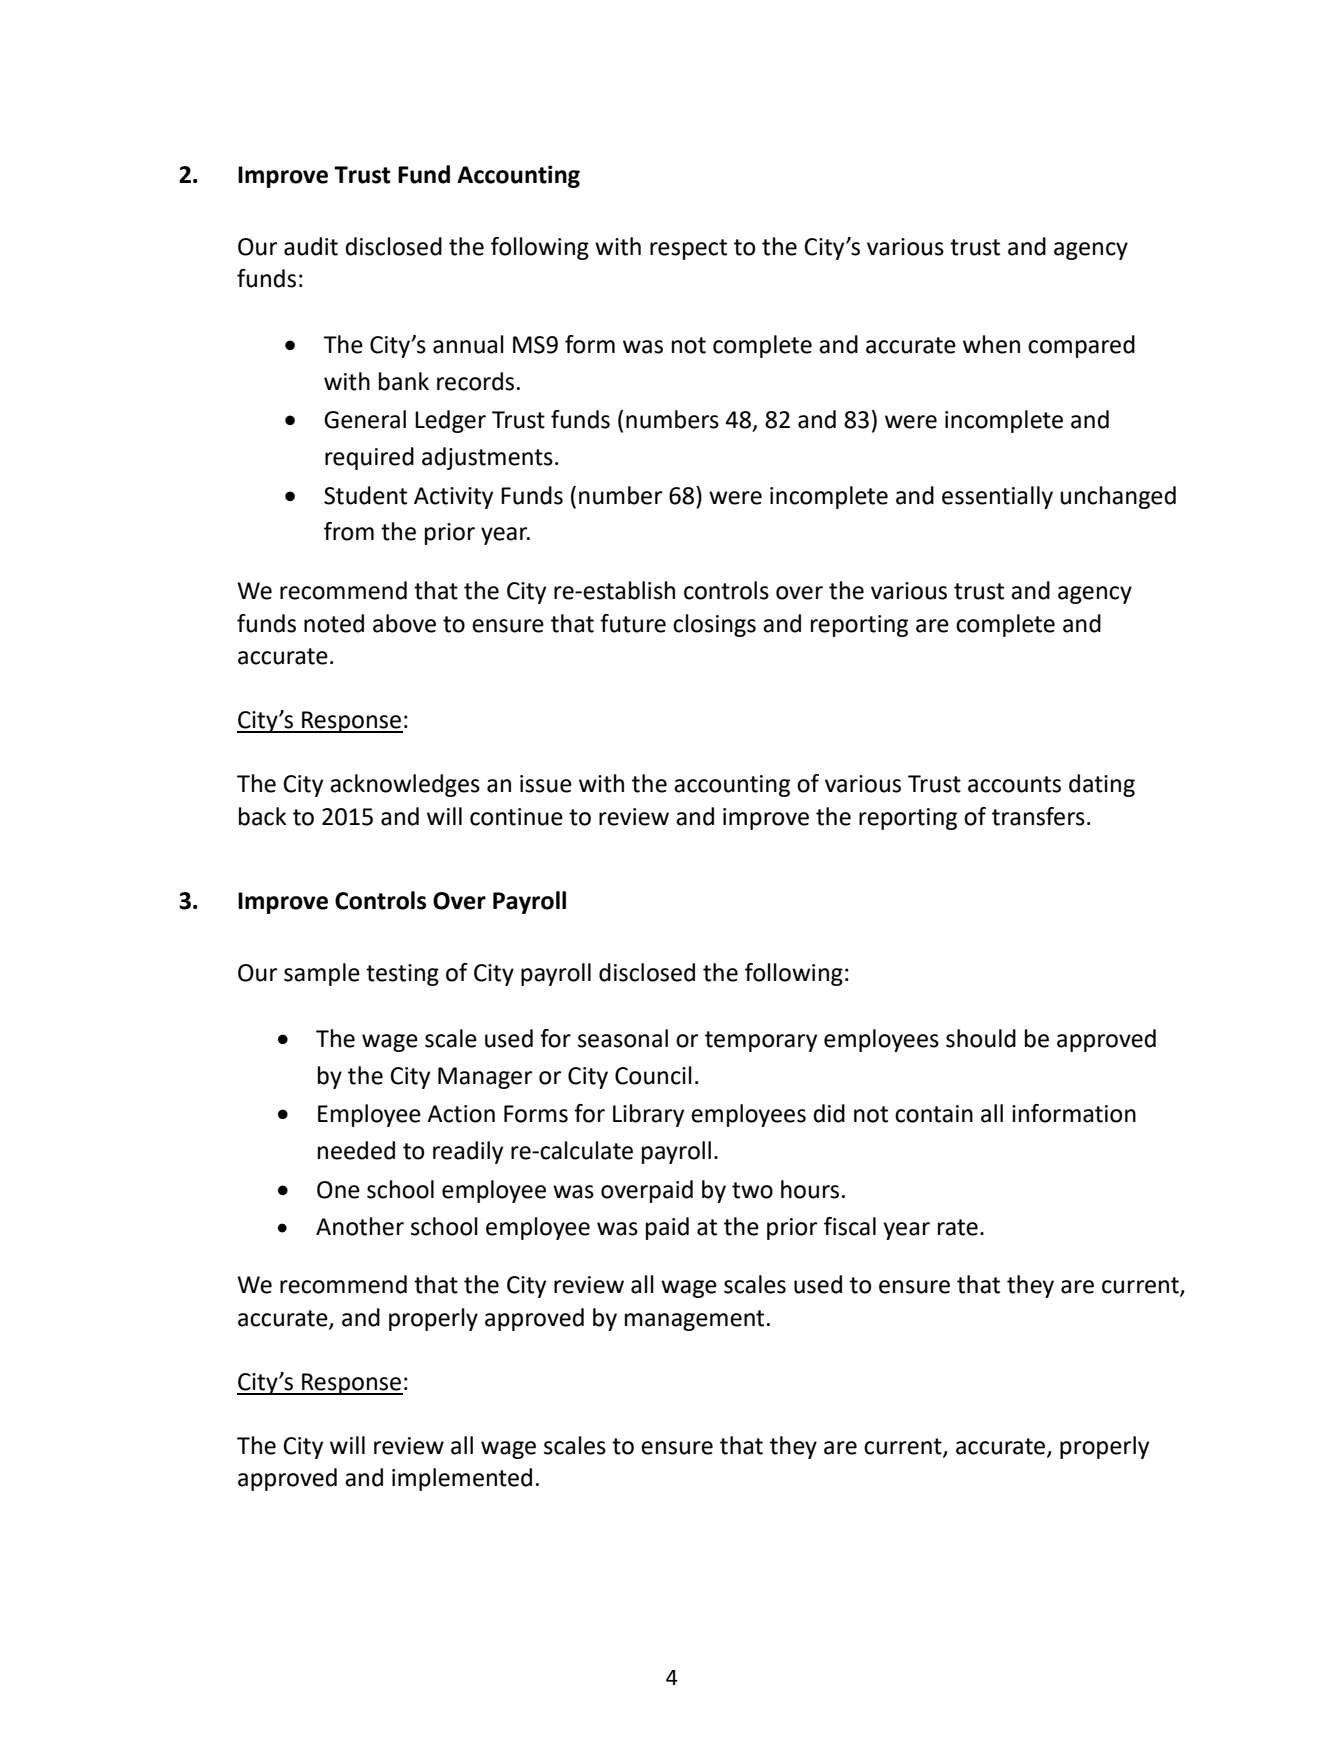  What do you see at coordinates (546, 784) in the screenshot?
I see `issue` at bounding box center [546, 784].
